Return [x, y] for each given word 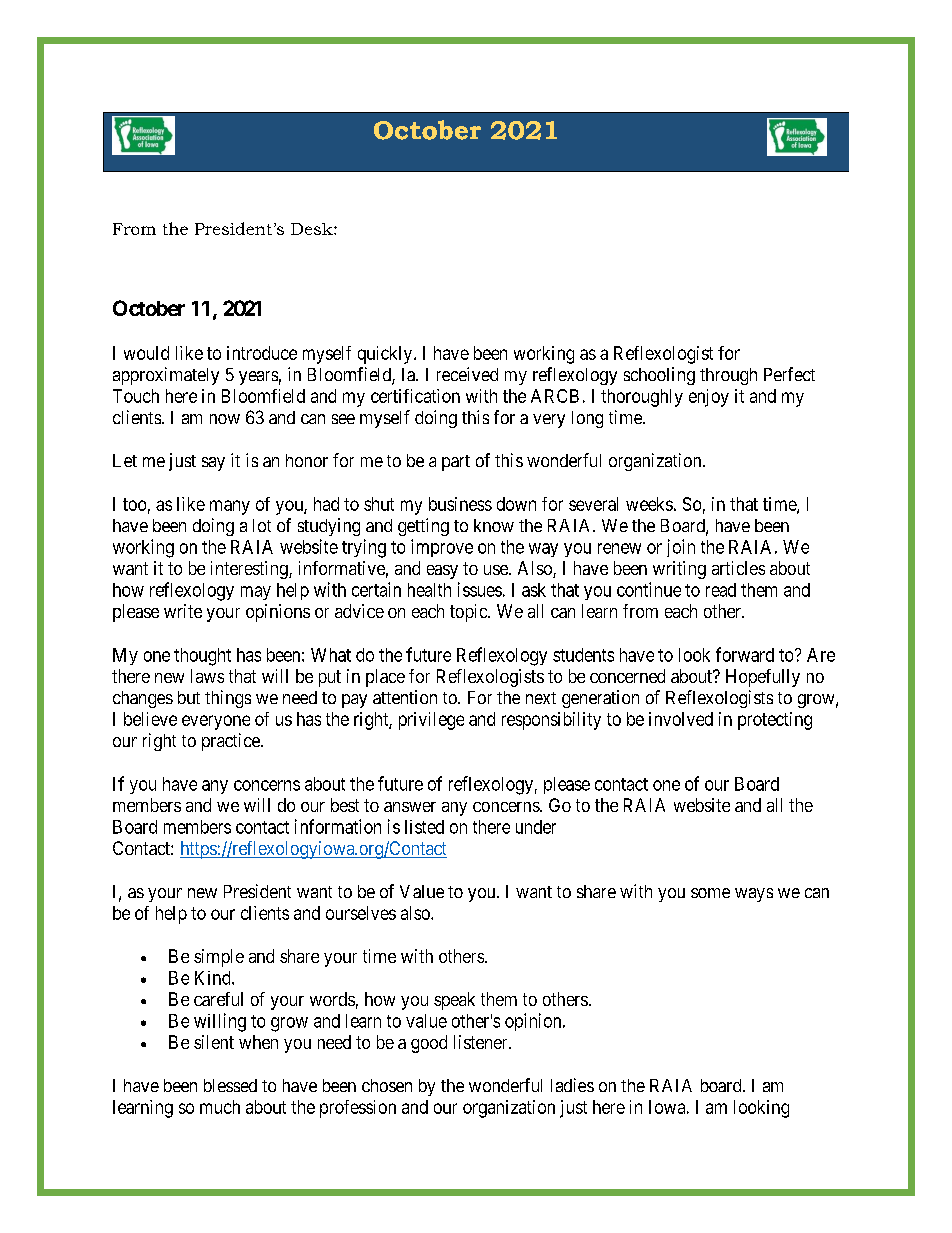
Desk [313, 229]
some [710, 893]
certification [415, 396]
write [183, 611]
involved [681, 719]
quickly [386, 355]
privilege [431, 721]
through [728, 376]
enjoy [709, 398]
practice [232, 742]
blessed [230, 1085]
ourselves [361, 913]
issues [480, 589]
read [721, 590]
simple [219, 958]
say [213, 464]
